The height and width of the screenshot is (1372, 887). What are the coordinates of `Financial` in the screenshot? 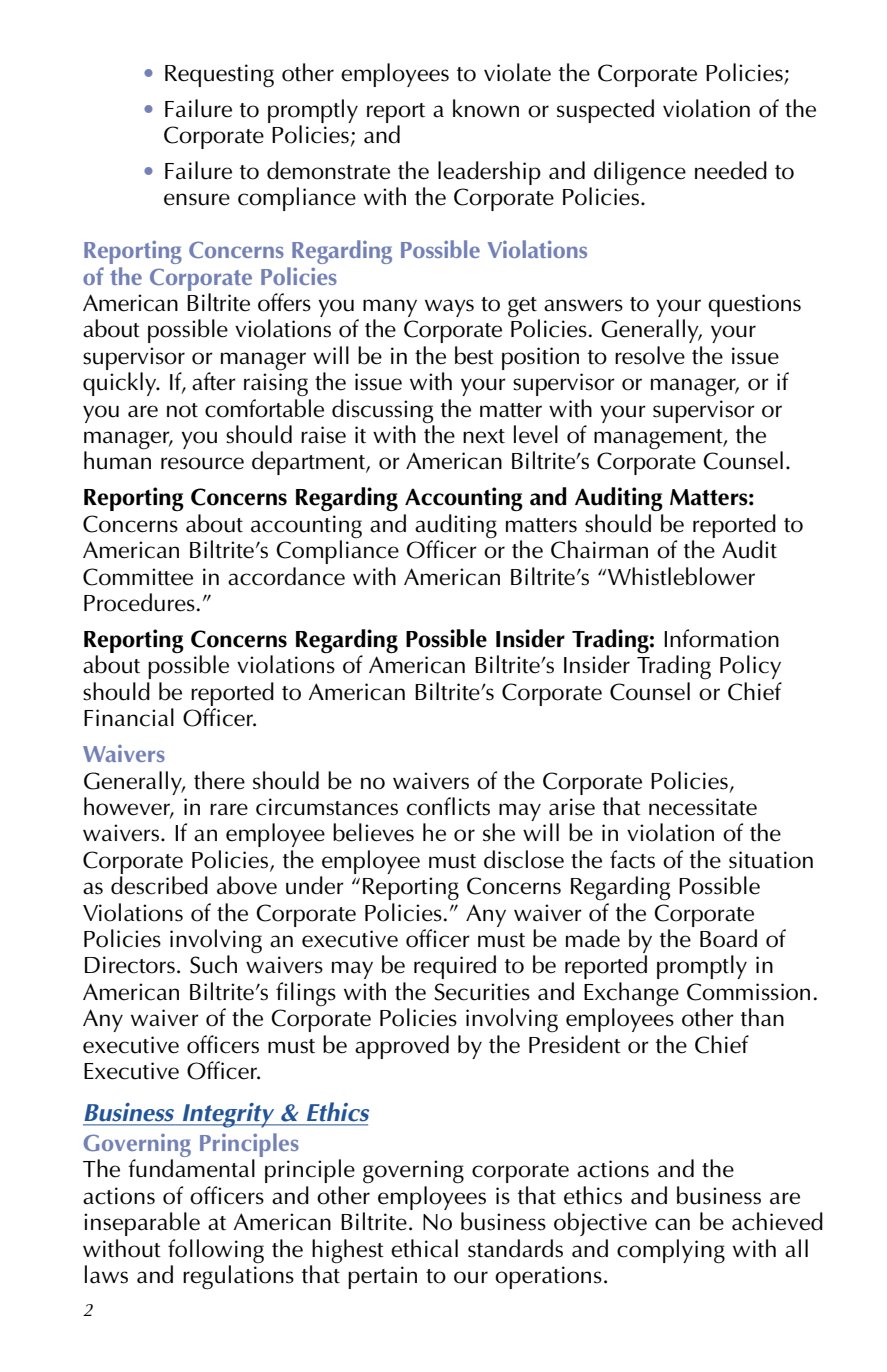 It's located at (129, 717).
